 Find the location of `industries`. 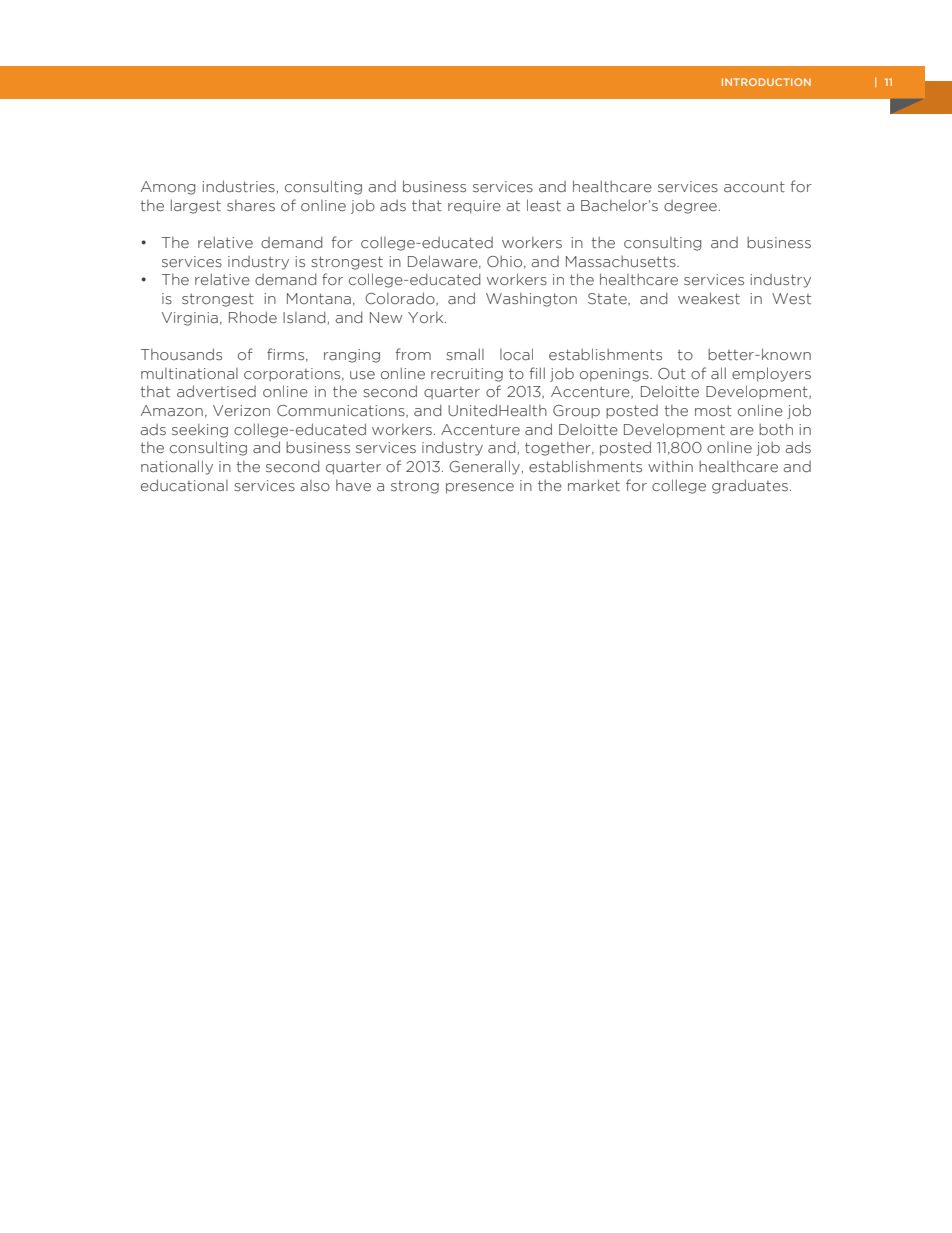

industries is located at coordinates (238, 186).
